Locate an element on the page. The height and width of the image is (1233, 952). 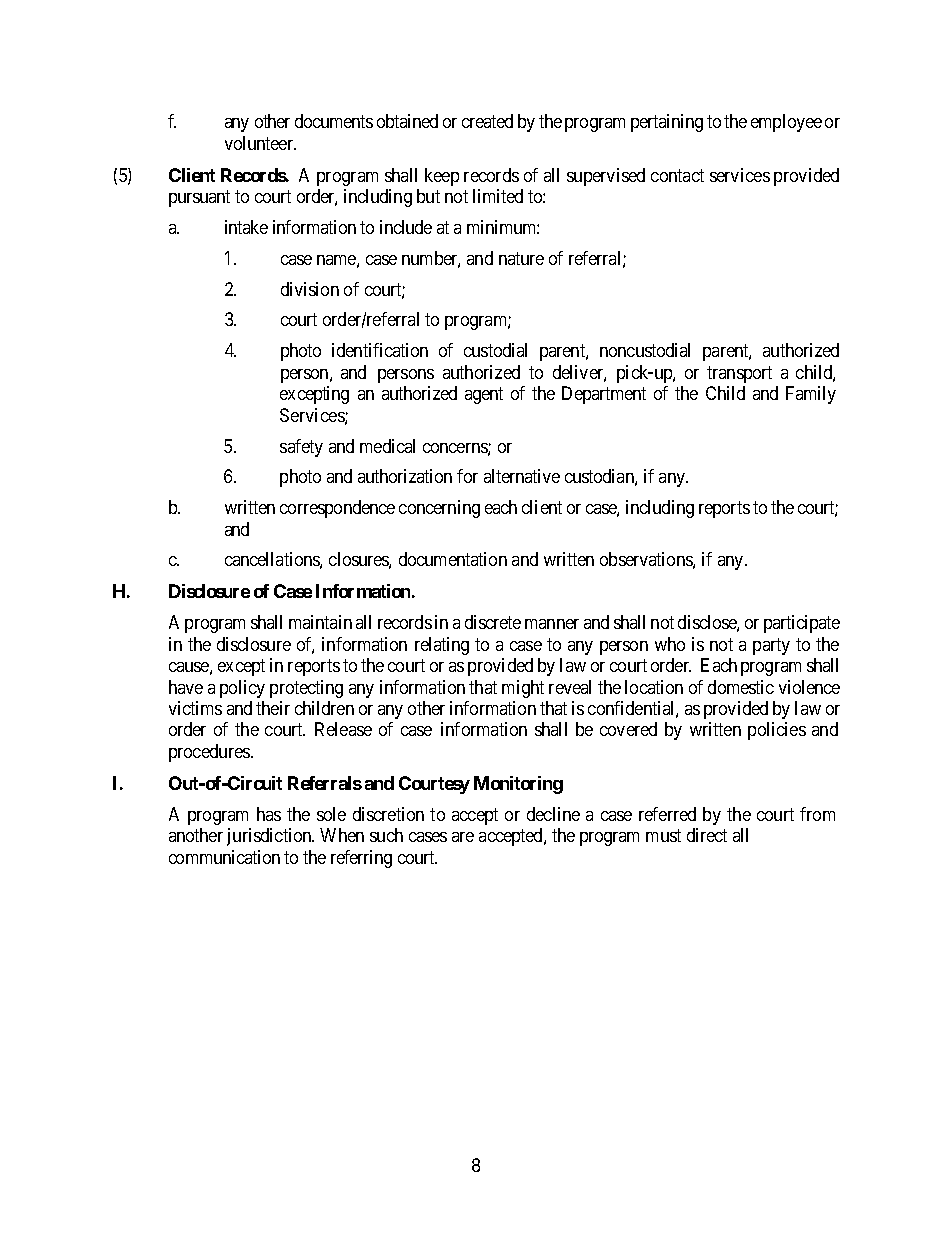
safety is located at coordinates (301, 448).
